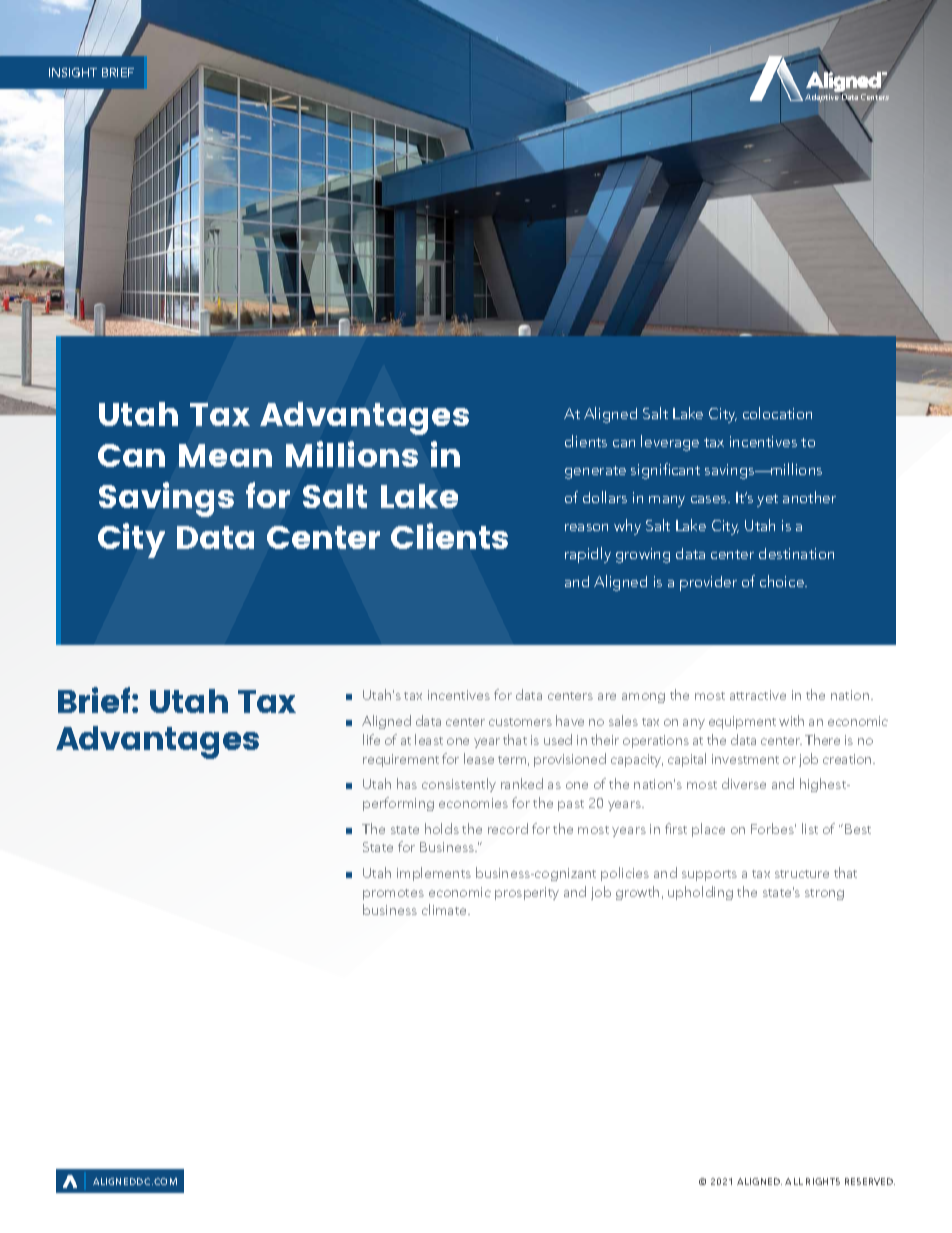 The height and width of the screenshot is (1233, 952). Describe the element at coordinates (783, 581) in the screenshot. I see `choice` at that location.
